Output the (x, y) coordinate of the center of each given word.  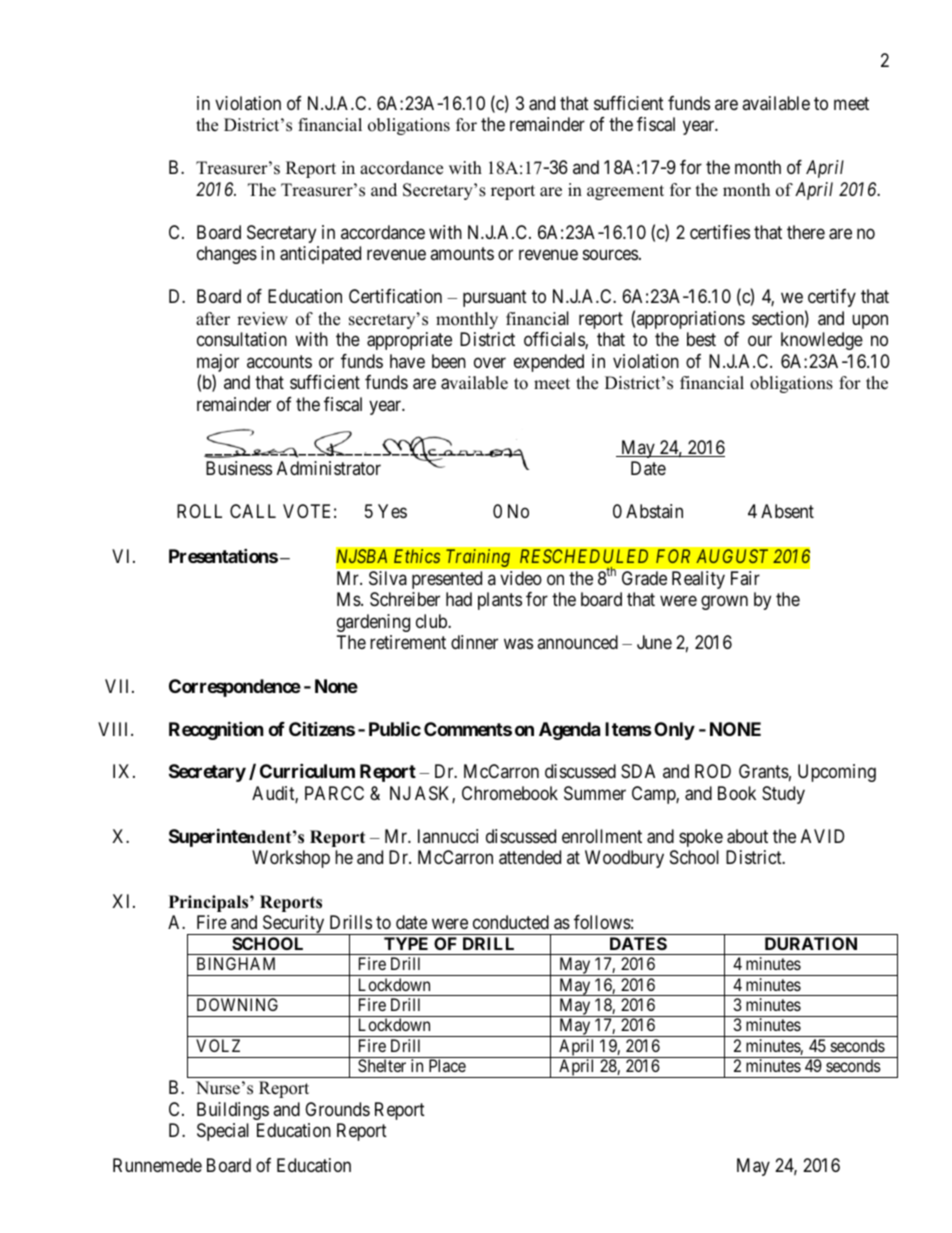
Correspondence (235, 688)
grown (724, 603)
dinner (474, 642)
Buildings (233, 1111)
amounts (462, 253)
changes (227, 255)
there (806, 232)
